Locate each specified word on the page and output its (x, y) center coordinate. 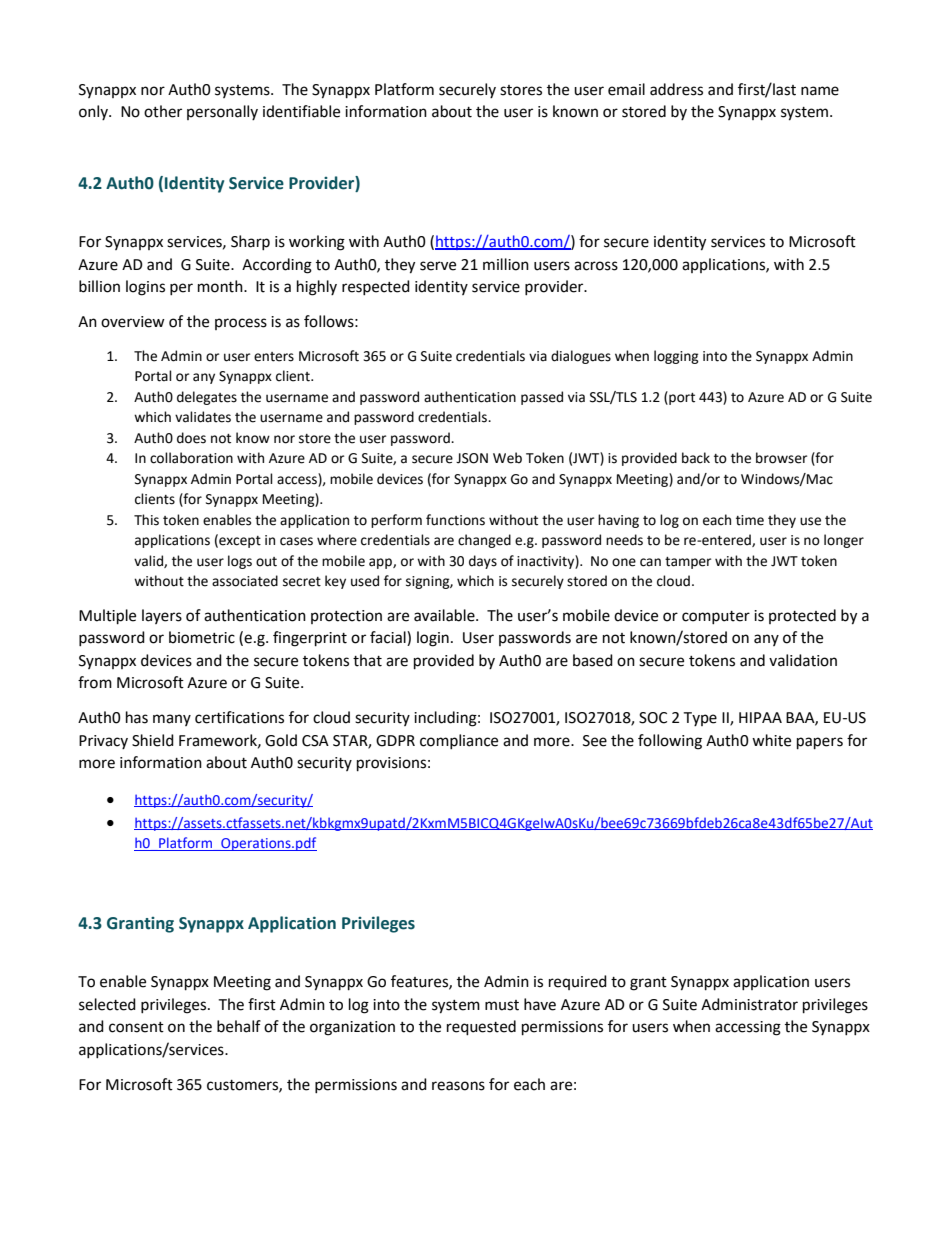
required (578, 982)
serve (438, 266)
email (626, 89)
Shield (153, 740)
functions (455, 520)
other (163, 111)
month (221, 286)
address (676, 89)
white (771, 740)
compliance (459, 741)
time (750, 520)
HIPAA (760, 717)
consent (136, 1027)
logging (676, 357)
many (172, 720)
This (146, 520)
